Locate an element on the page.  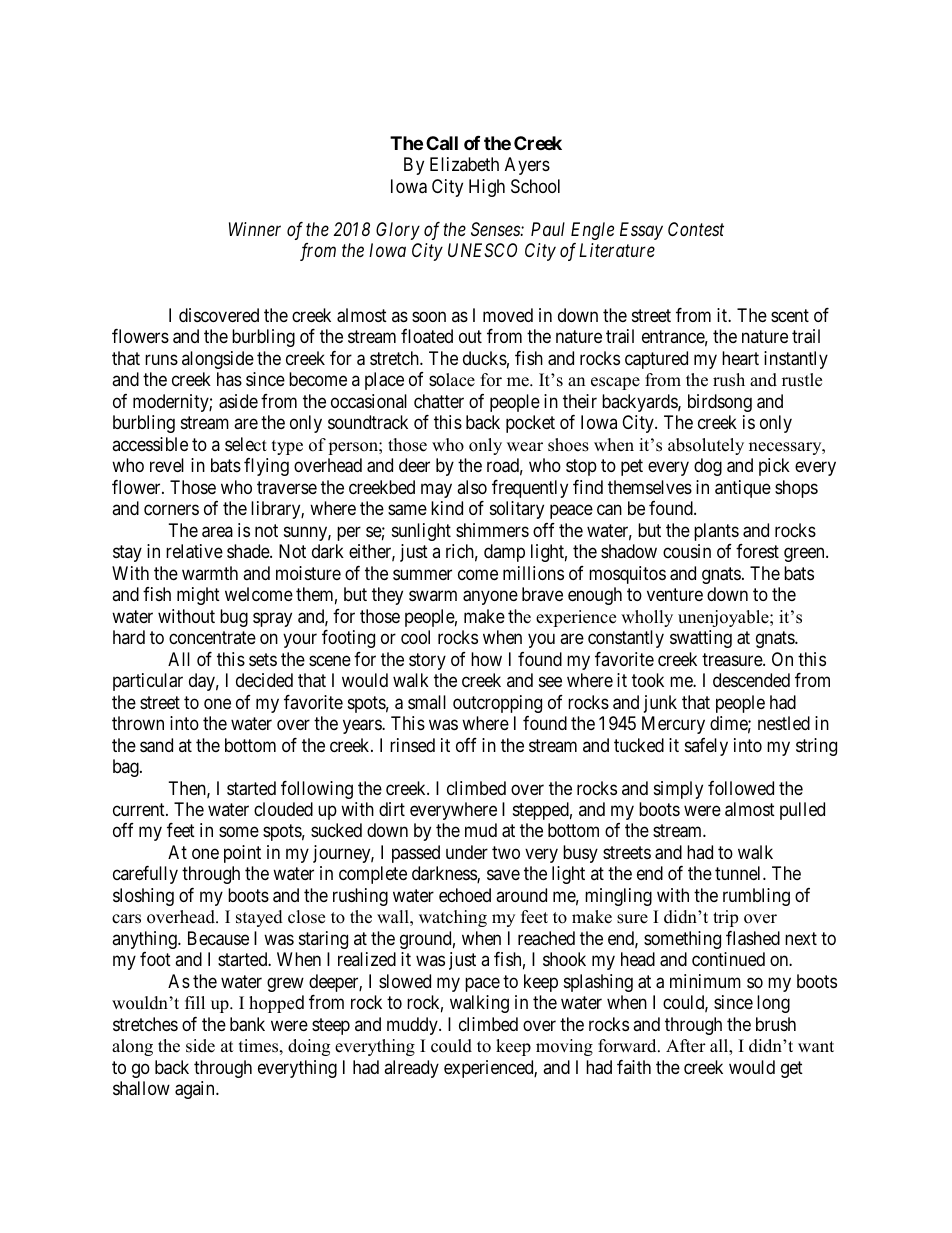
sand is located at coordinates (156, 745).
